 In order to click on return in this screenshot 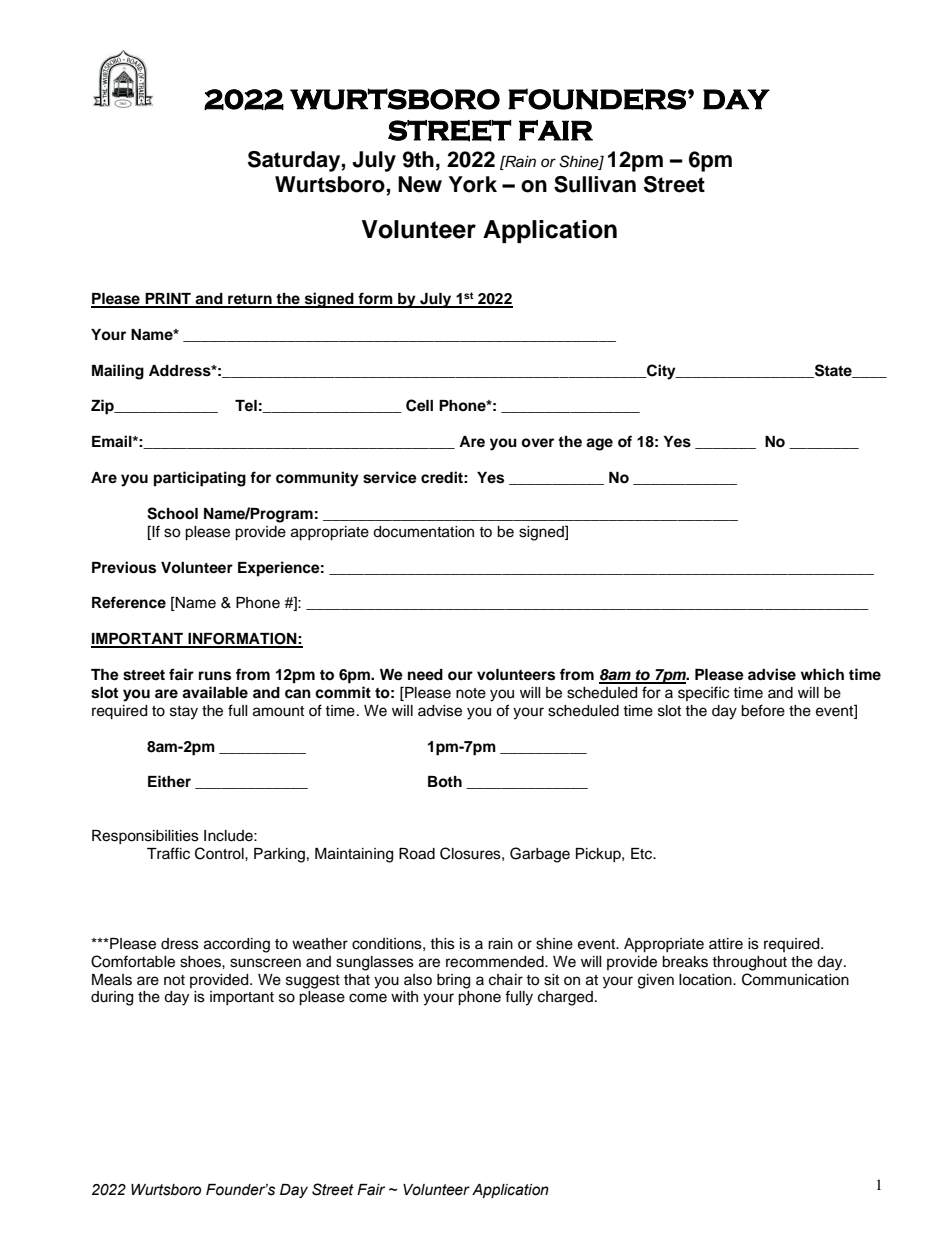, I will do `click(250, 300)`.
